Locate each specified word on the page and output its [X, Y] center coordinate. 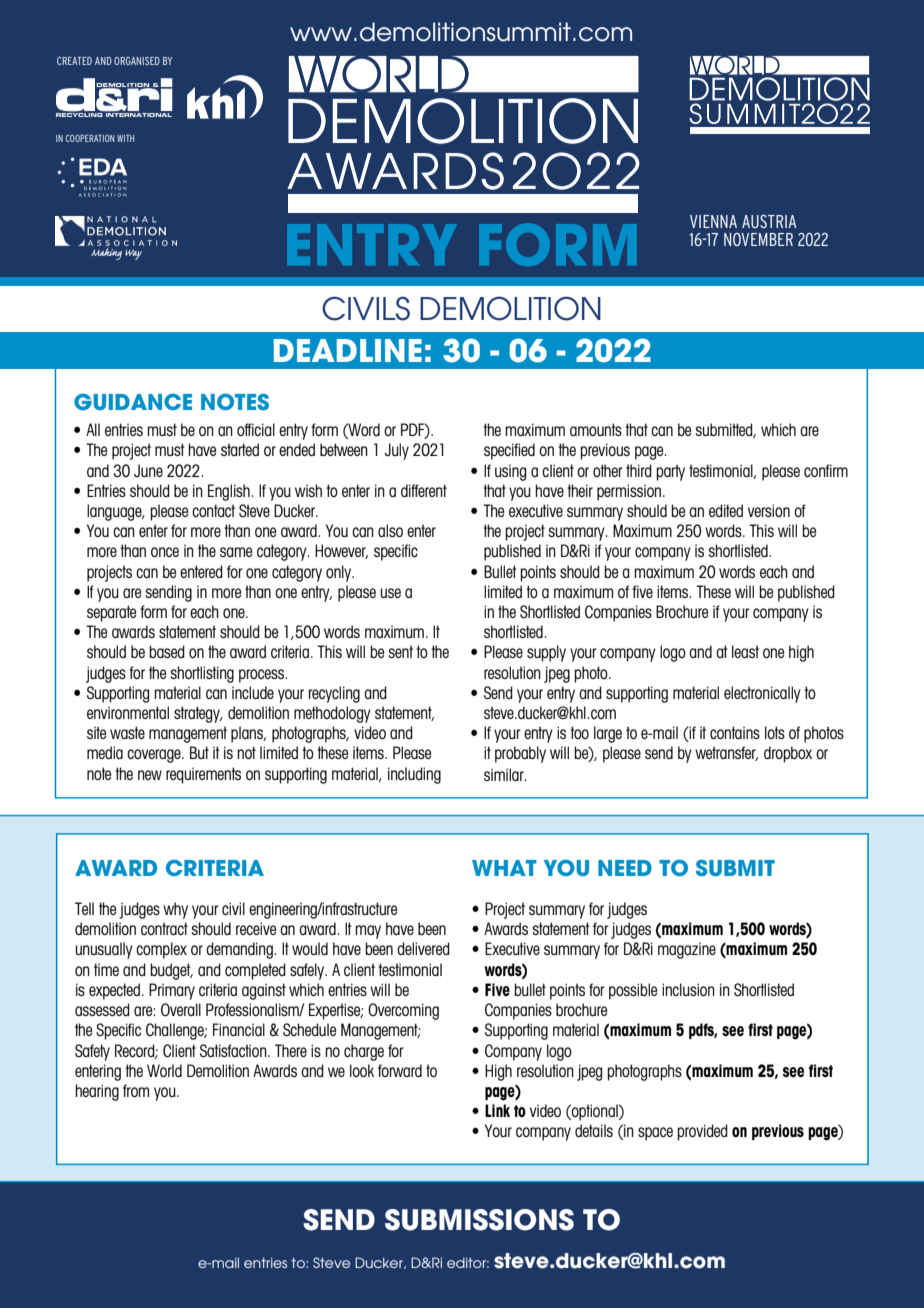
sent [400, 651]
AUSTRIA [769, 221]
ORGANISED [137, 61]
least [745, 651]
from [136, 1090]
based [167, 651]
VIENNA [713, 221]
